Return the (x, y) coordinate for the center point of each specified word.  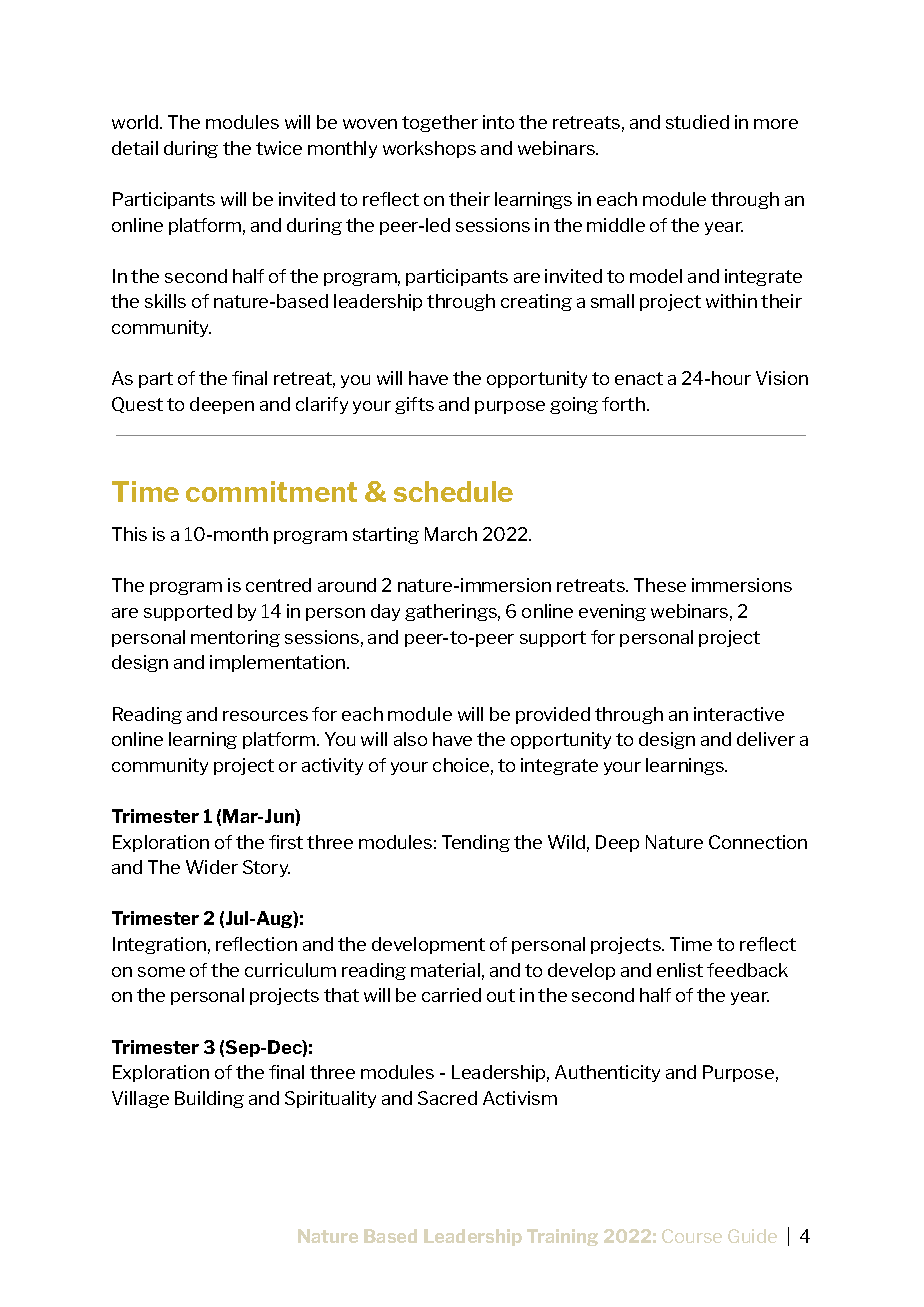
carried (451, 995)
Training (562, 1237)
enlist (680, 970)
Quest (137, 405)
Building (209, 1099)
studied (697, 122)
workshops (429, 149)
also (410, 739)
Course (692, 1236)
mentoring (235, 638)
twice (279, 148)
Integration (159, 945)
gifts (414, 405)
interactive (739, 714)
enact (639, 378)
